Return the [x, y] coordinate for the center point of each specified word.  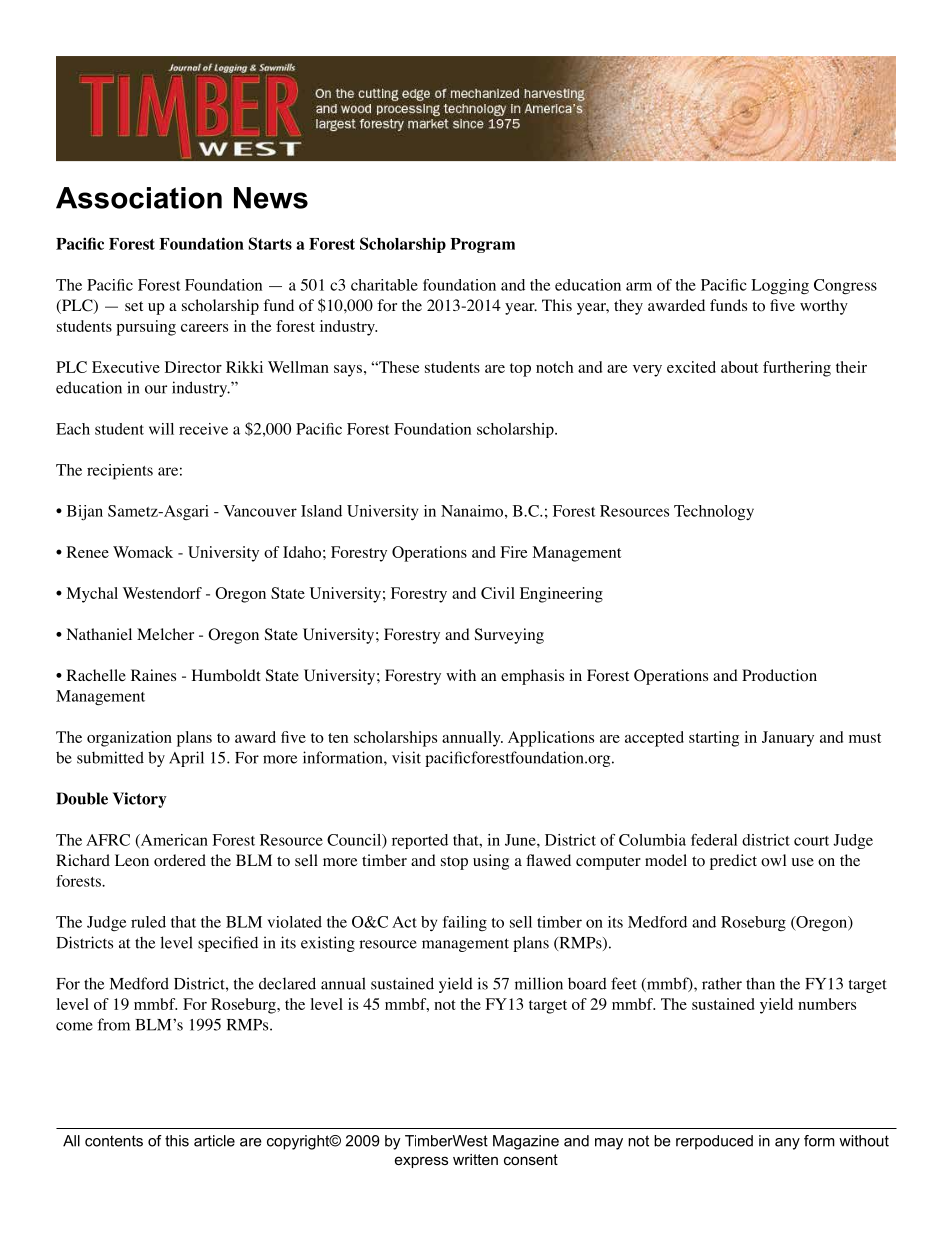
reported [420, 841]
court [811, 841]
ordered [180, 860]
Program [482, 245]
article [214, 1141]
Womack [143, 552]
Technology [714, 513]
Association [139, 198]
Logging [780, 287]
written [475, 1159]
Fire [514, 552]
